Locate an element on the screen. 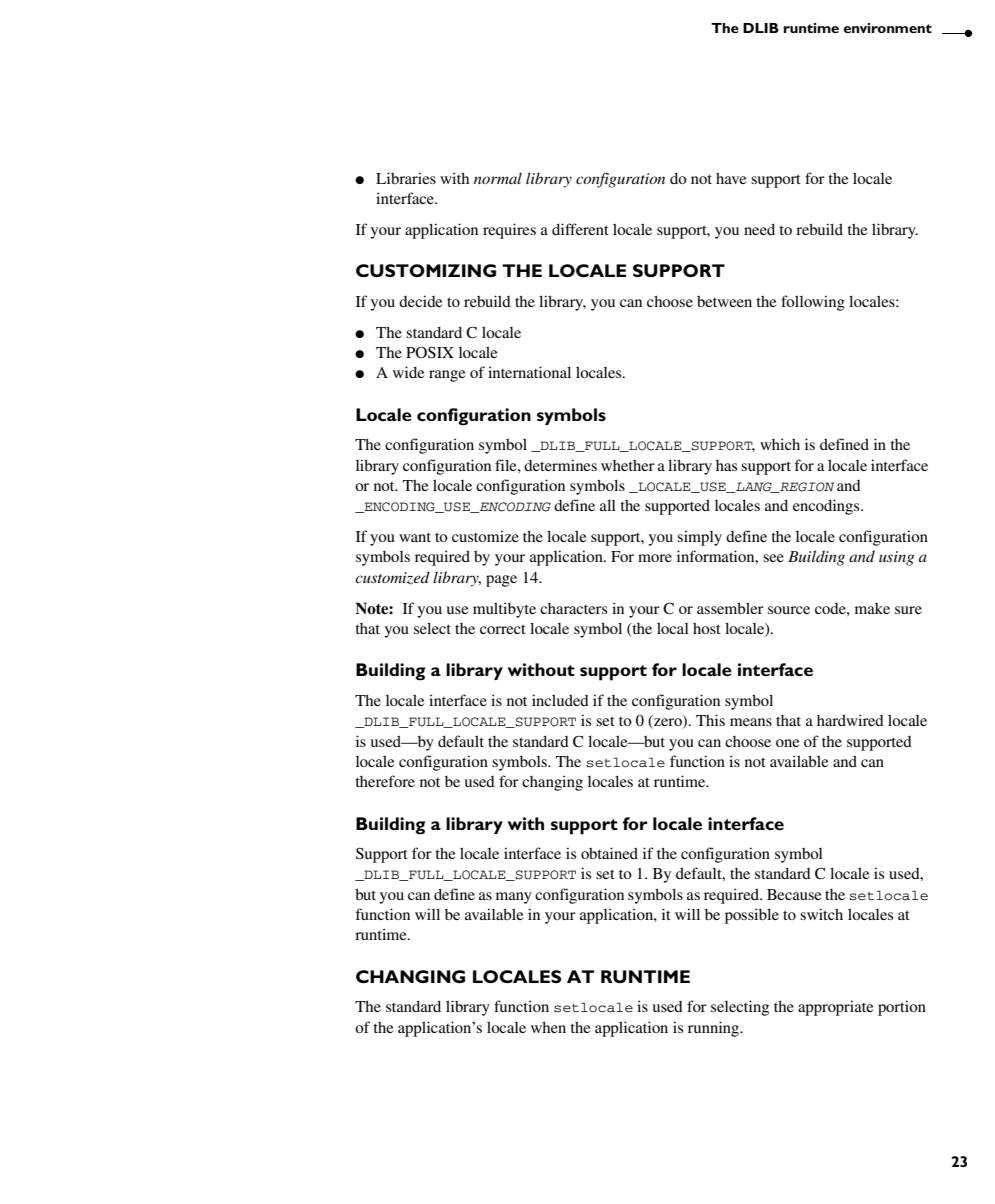 Image resolution: width=995 pixels, height=1204 pixels. following is located at coordinates (813, 303).
